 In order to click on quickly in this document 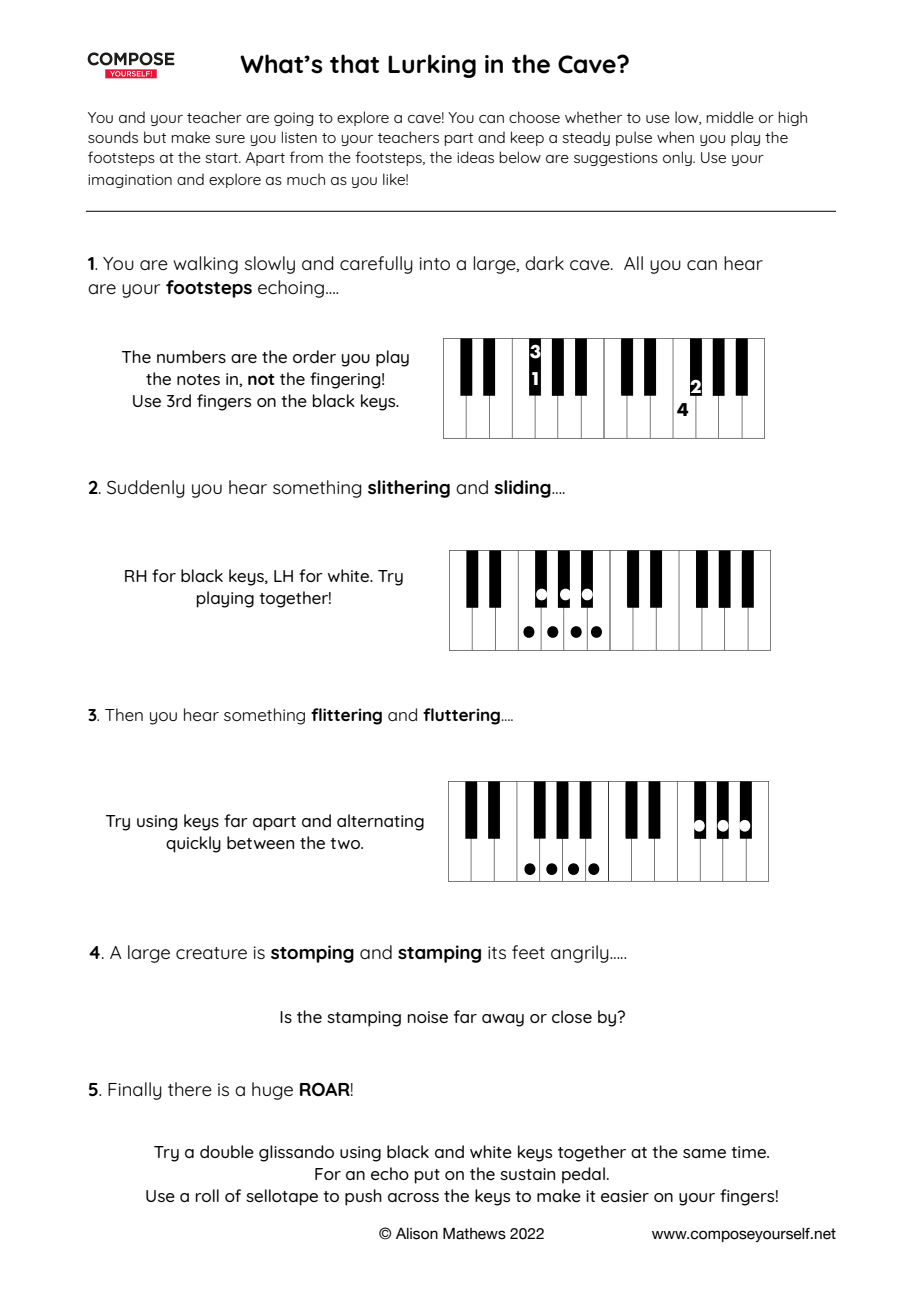, I will do `click(193, 844)`.
